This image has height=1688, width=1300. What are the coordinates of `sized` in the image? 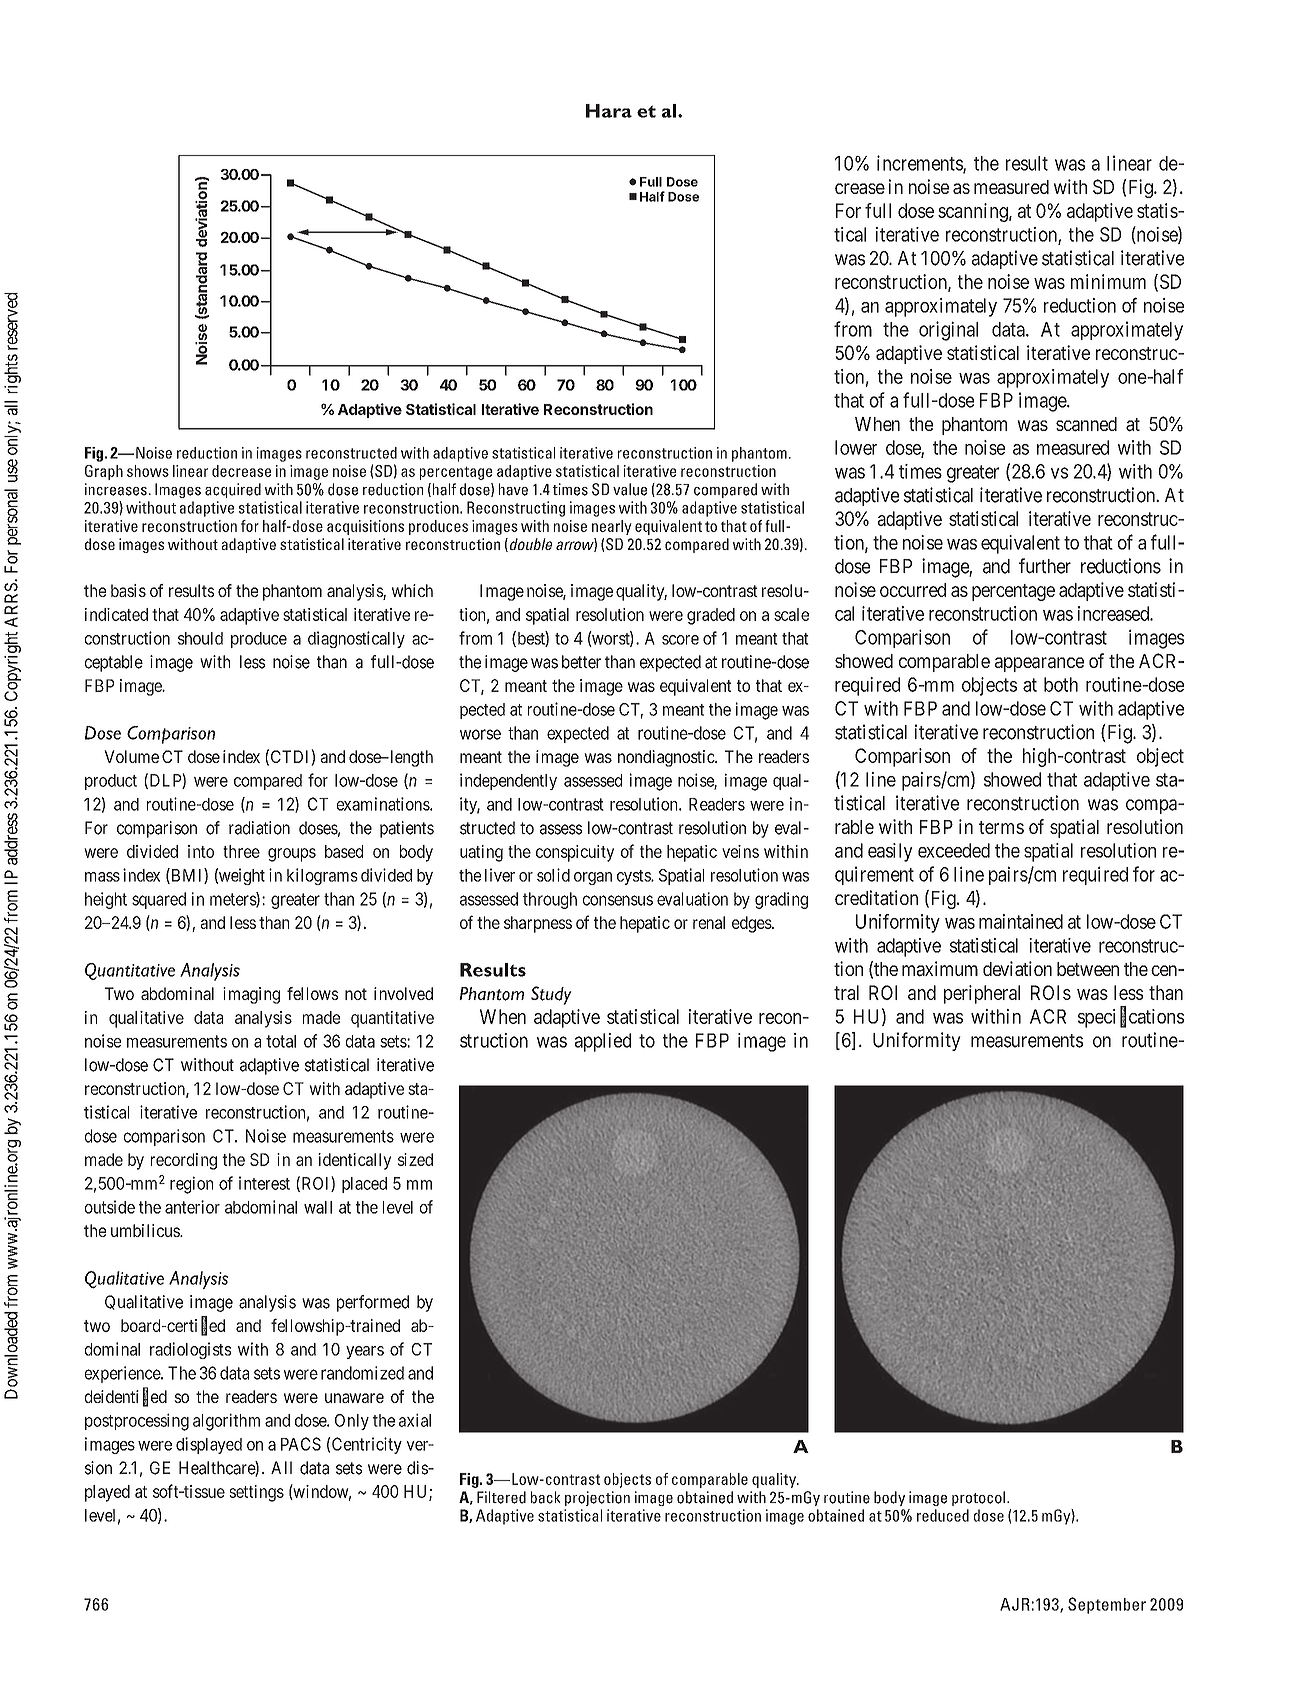 It's located at (415, 1159).
